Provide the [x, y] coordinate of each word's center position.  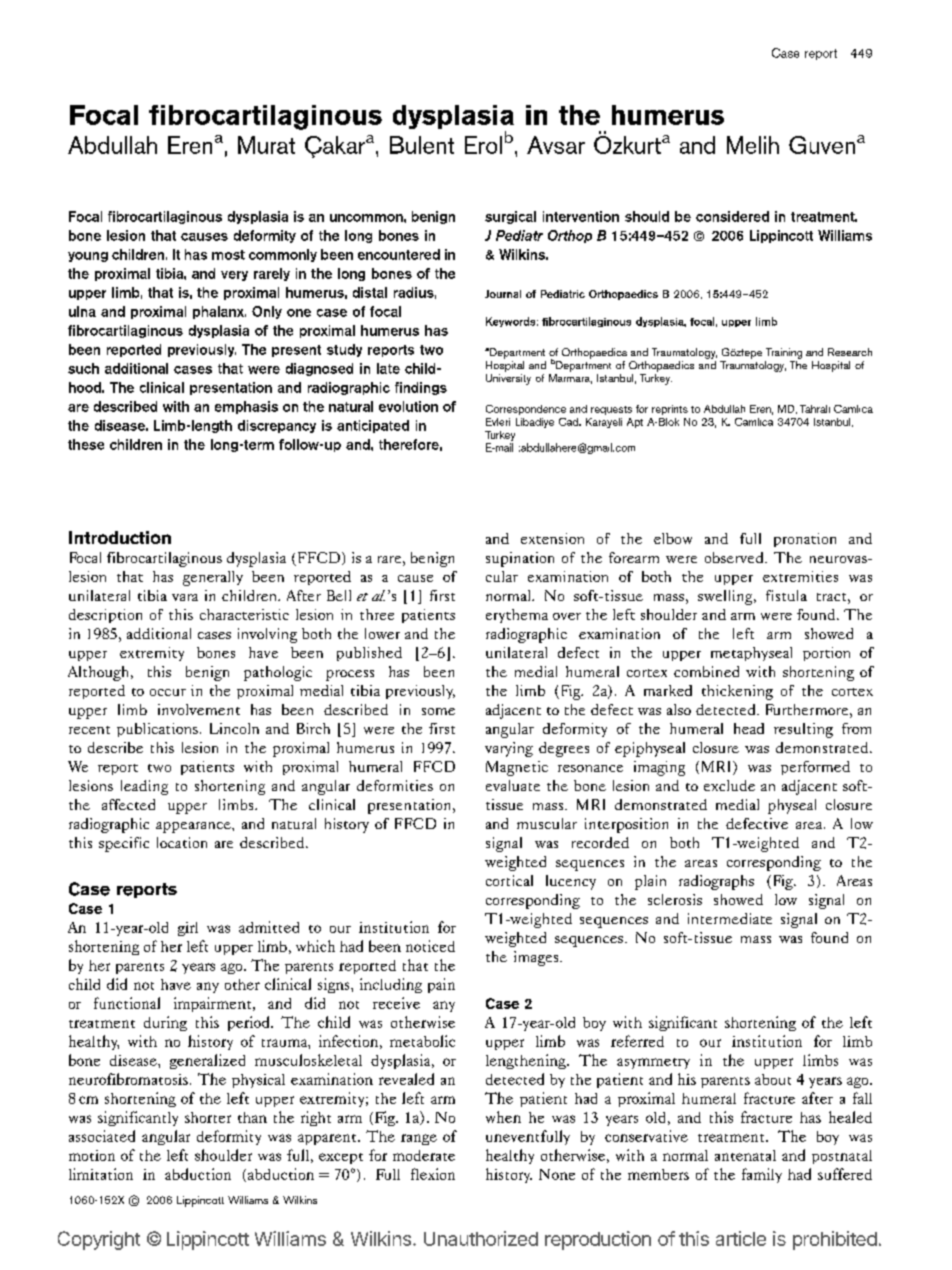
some [438, 711]
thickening [737, 692]
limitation [101, 1174]
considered [732, 216]
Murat [266, 145]
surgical [510, 217]
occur [168, 692]
